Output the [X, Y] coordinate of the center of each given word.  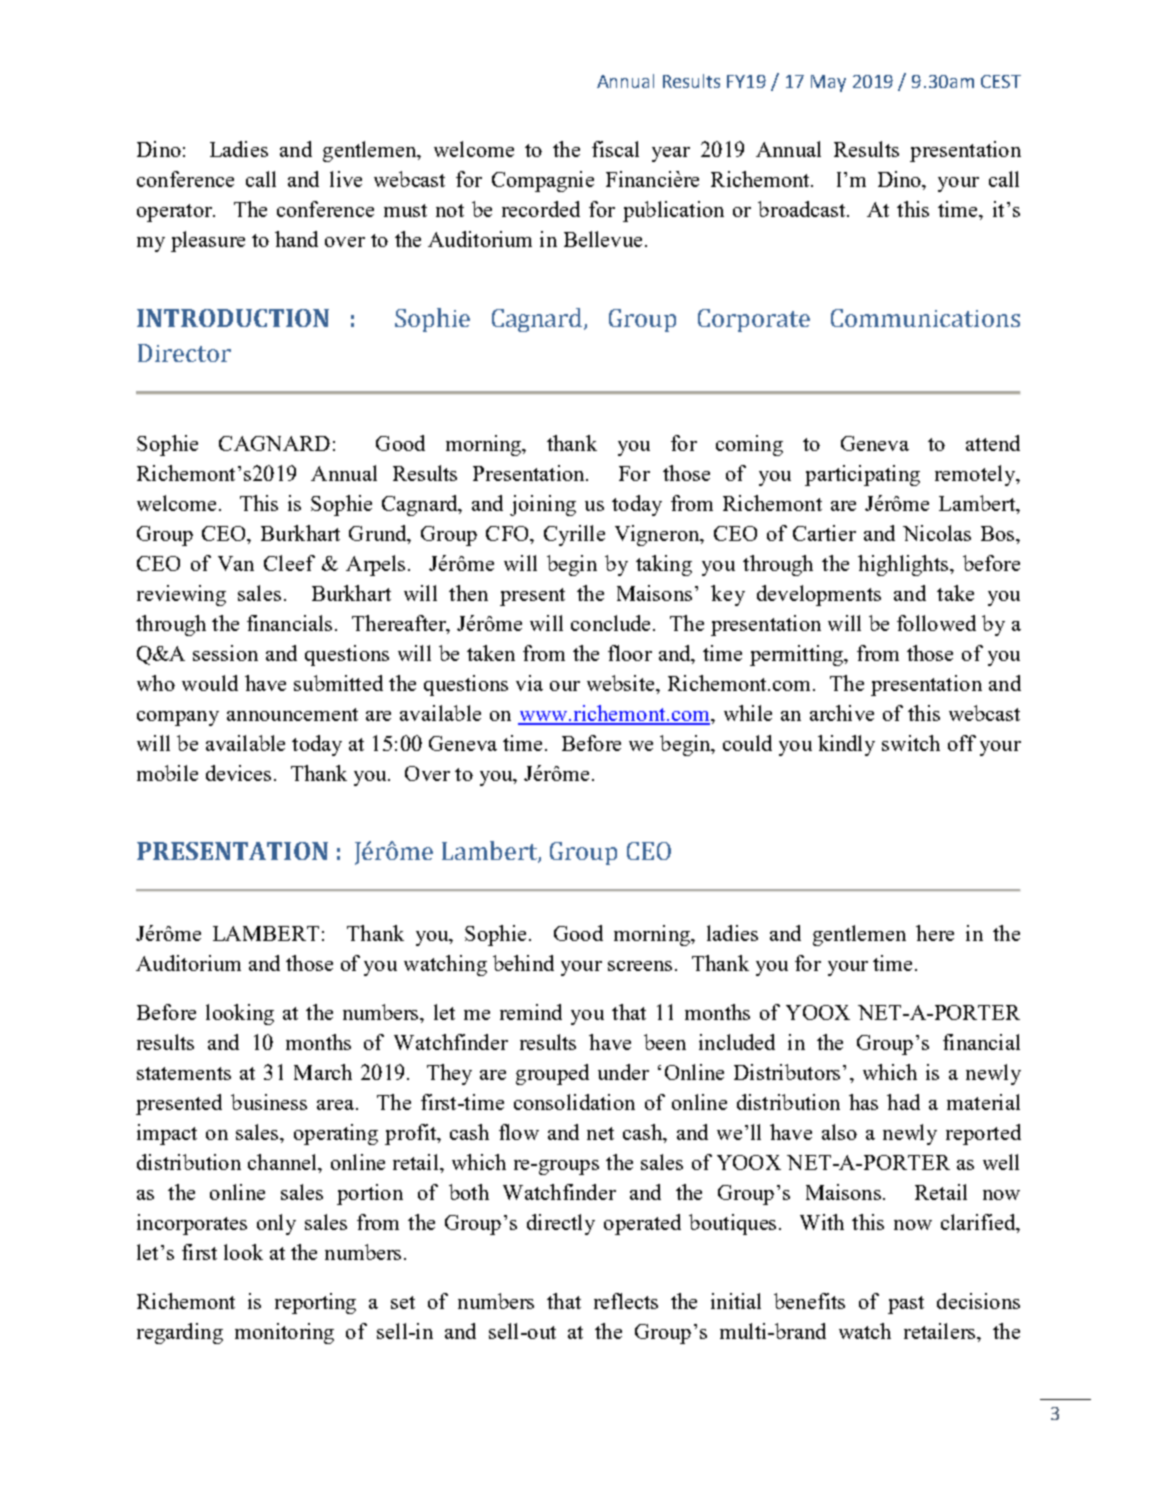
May [828, 83]
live [346, 179]
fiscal [615, 149]
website [622, 683]
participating [862, 475]
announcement [292, 714]
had [903, 1102]
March [323, 1072]
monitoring [284, 1333]
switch [911, 743]
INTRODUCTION [233, 318]
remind [531, 1012]
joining [543, 505]
